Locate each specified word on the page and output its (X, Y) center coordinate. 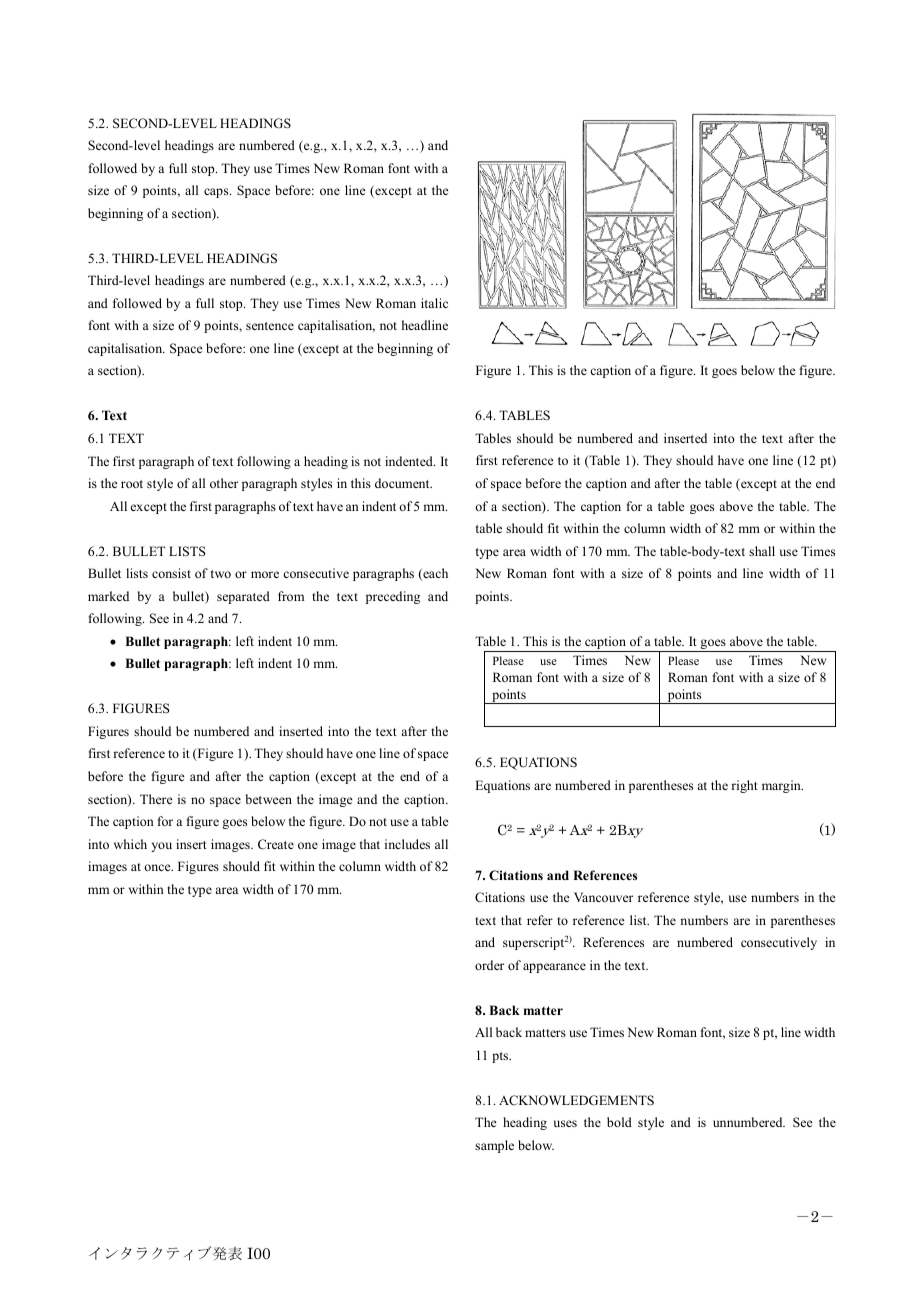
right (744, 786)
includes (407, 844)
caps (217, 193)
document (403, 483)
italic (434, 303)
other (224, 483)
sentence (270, 326)
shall (762, 551)
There (156, 799)
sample (494, 1146)
